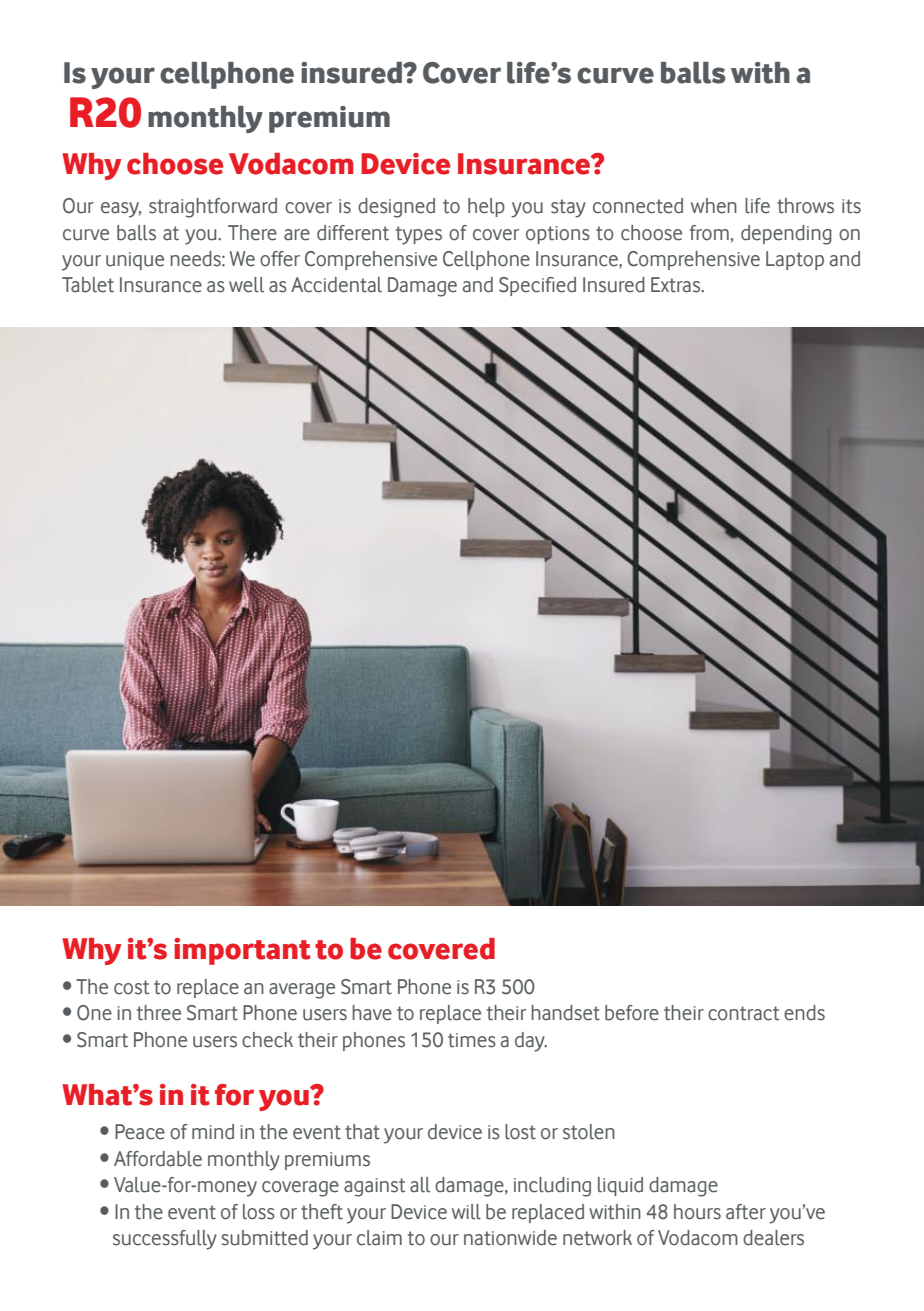 The image size is (924, 1311). I want to click on straightforward, so click(213, 208).
